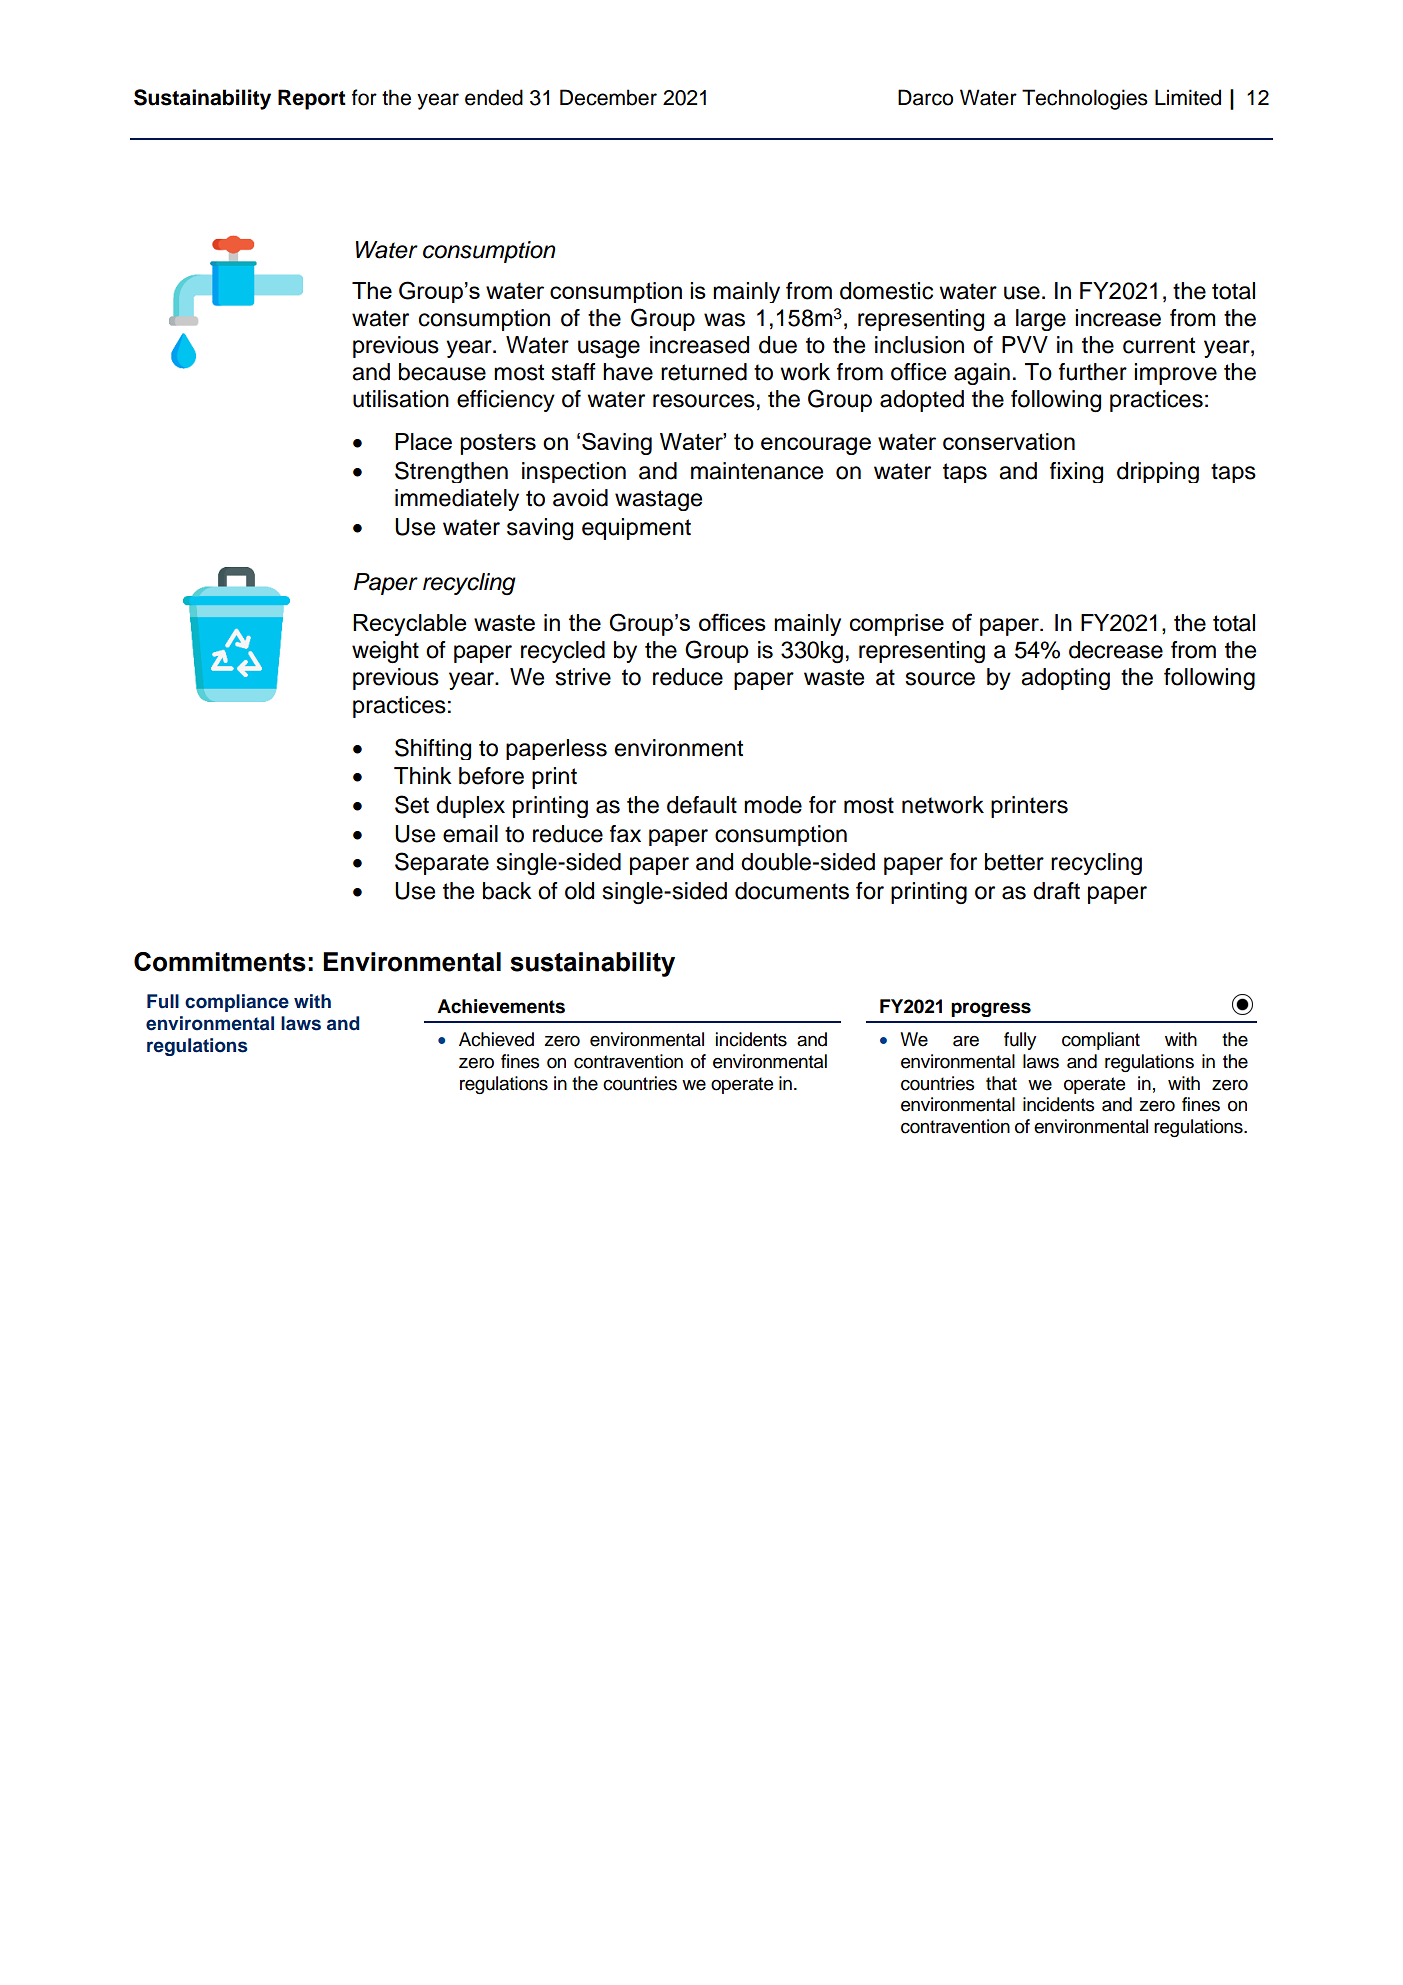 The height and width of the screenshot is (1985, 1403). What do you see at coordinates (1116, 650) in the screenshot?
I see `decrease` at bounding box center [1116, 650].
